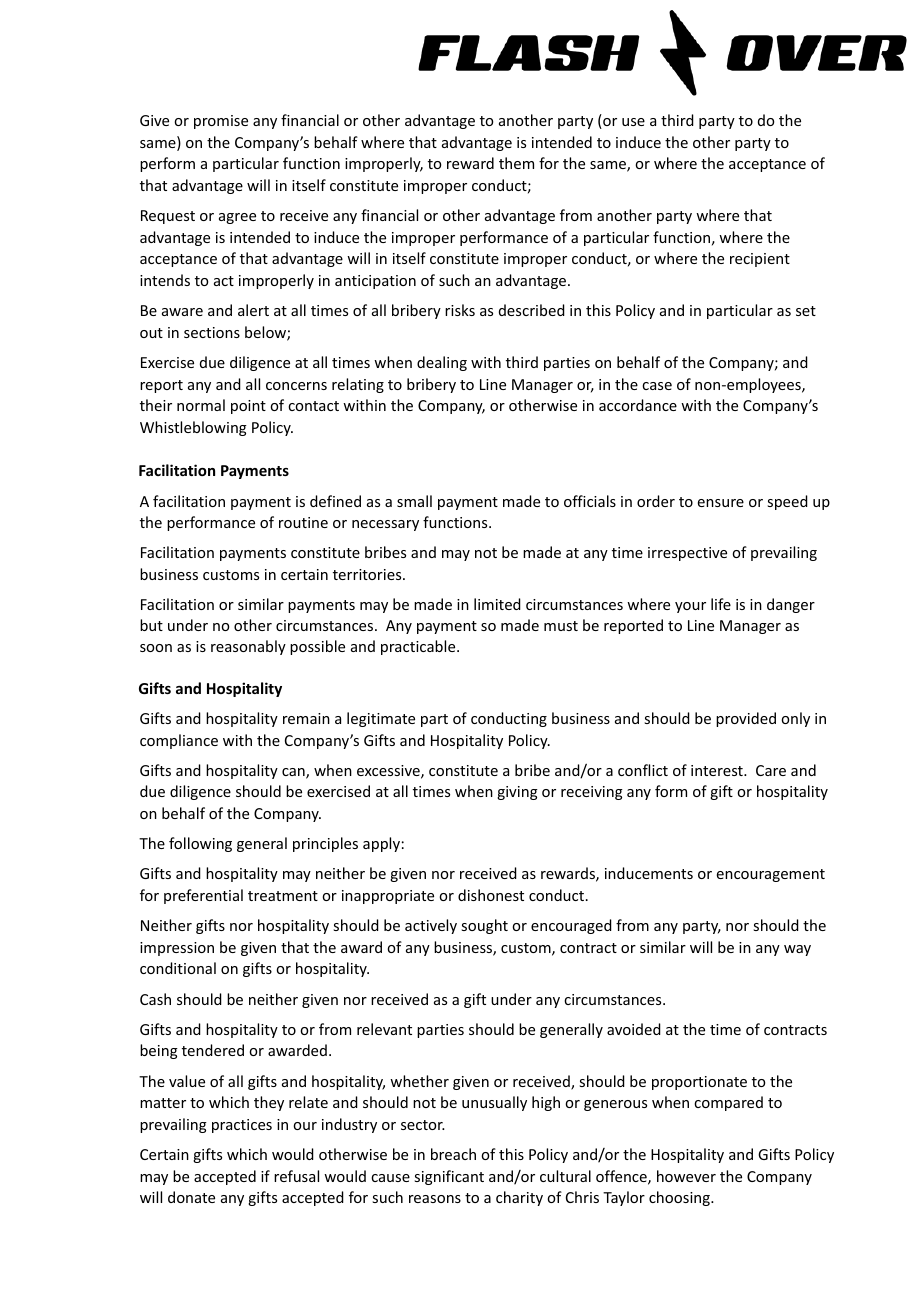 Image resolution: width=924 pixels, height=1307 pixels. Describe the element at coordinates (453, 1154) in the page. I see `breach` at that location.
